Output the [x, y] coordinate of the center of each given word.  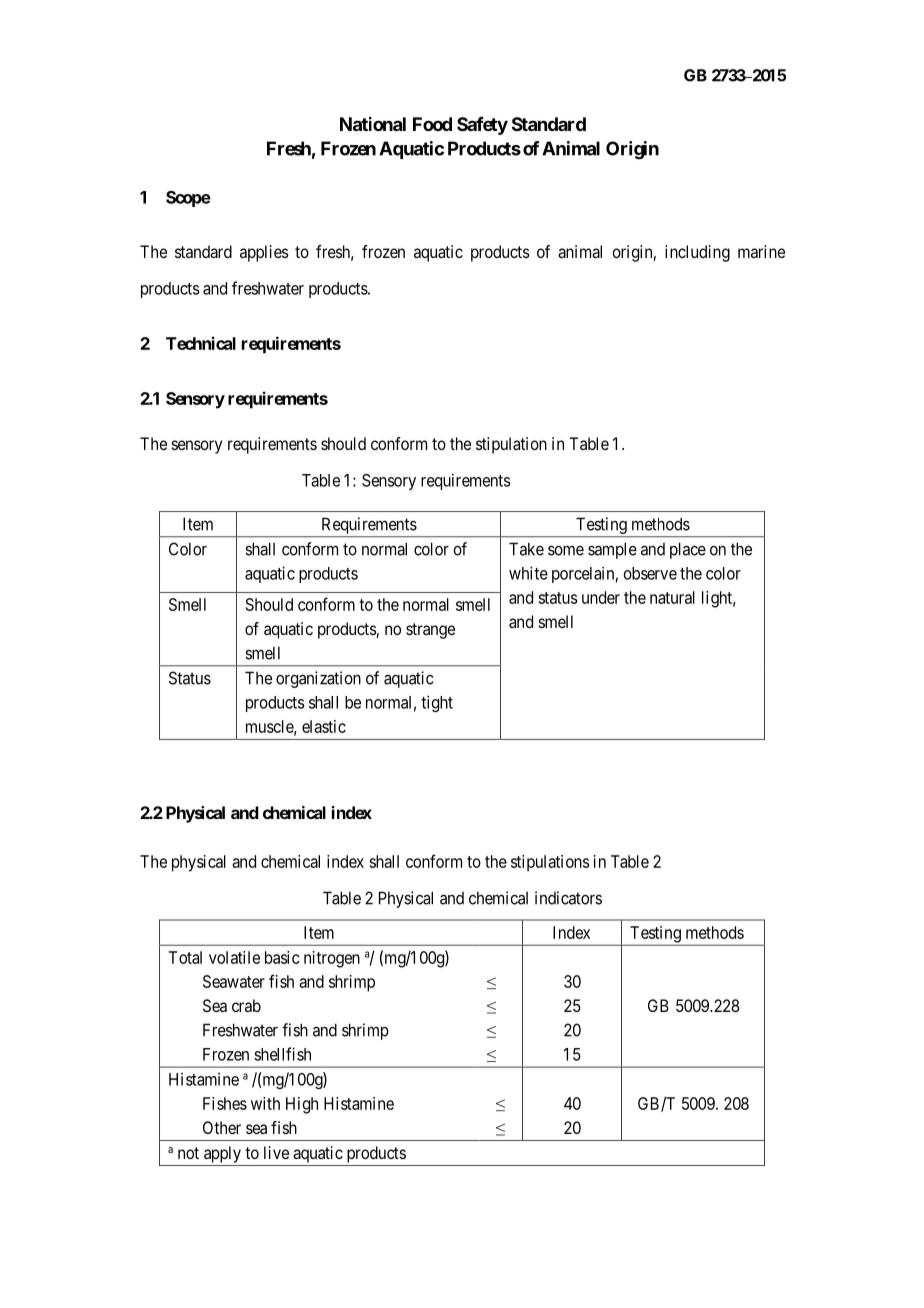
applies [264, 253]
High [302, 1105]
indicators [568, 898]
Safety [482, 126]
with [265, 1103]
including [697, 253]
